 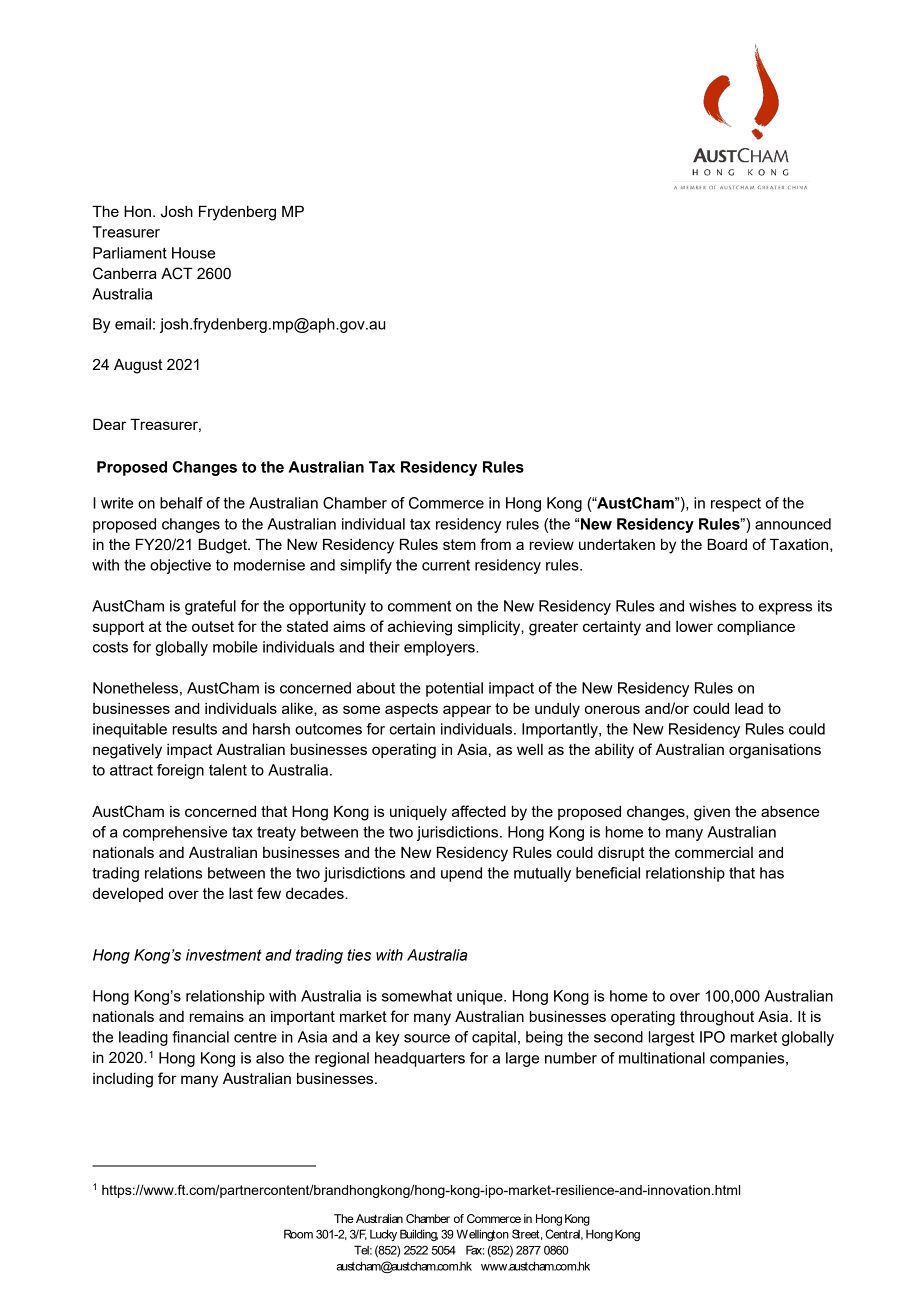 What do you see at coordinates (195, 729) in the screenshot?
I see `results` at bounding box center [195, 729].
